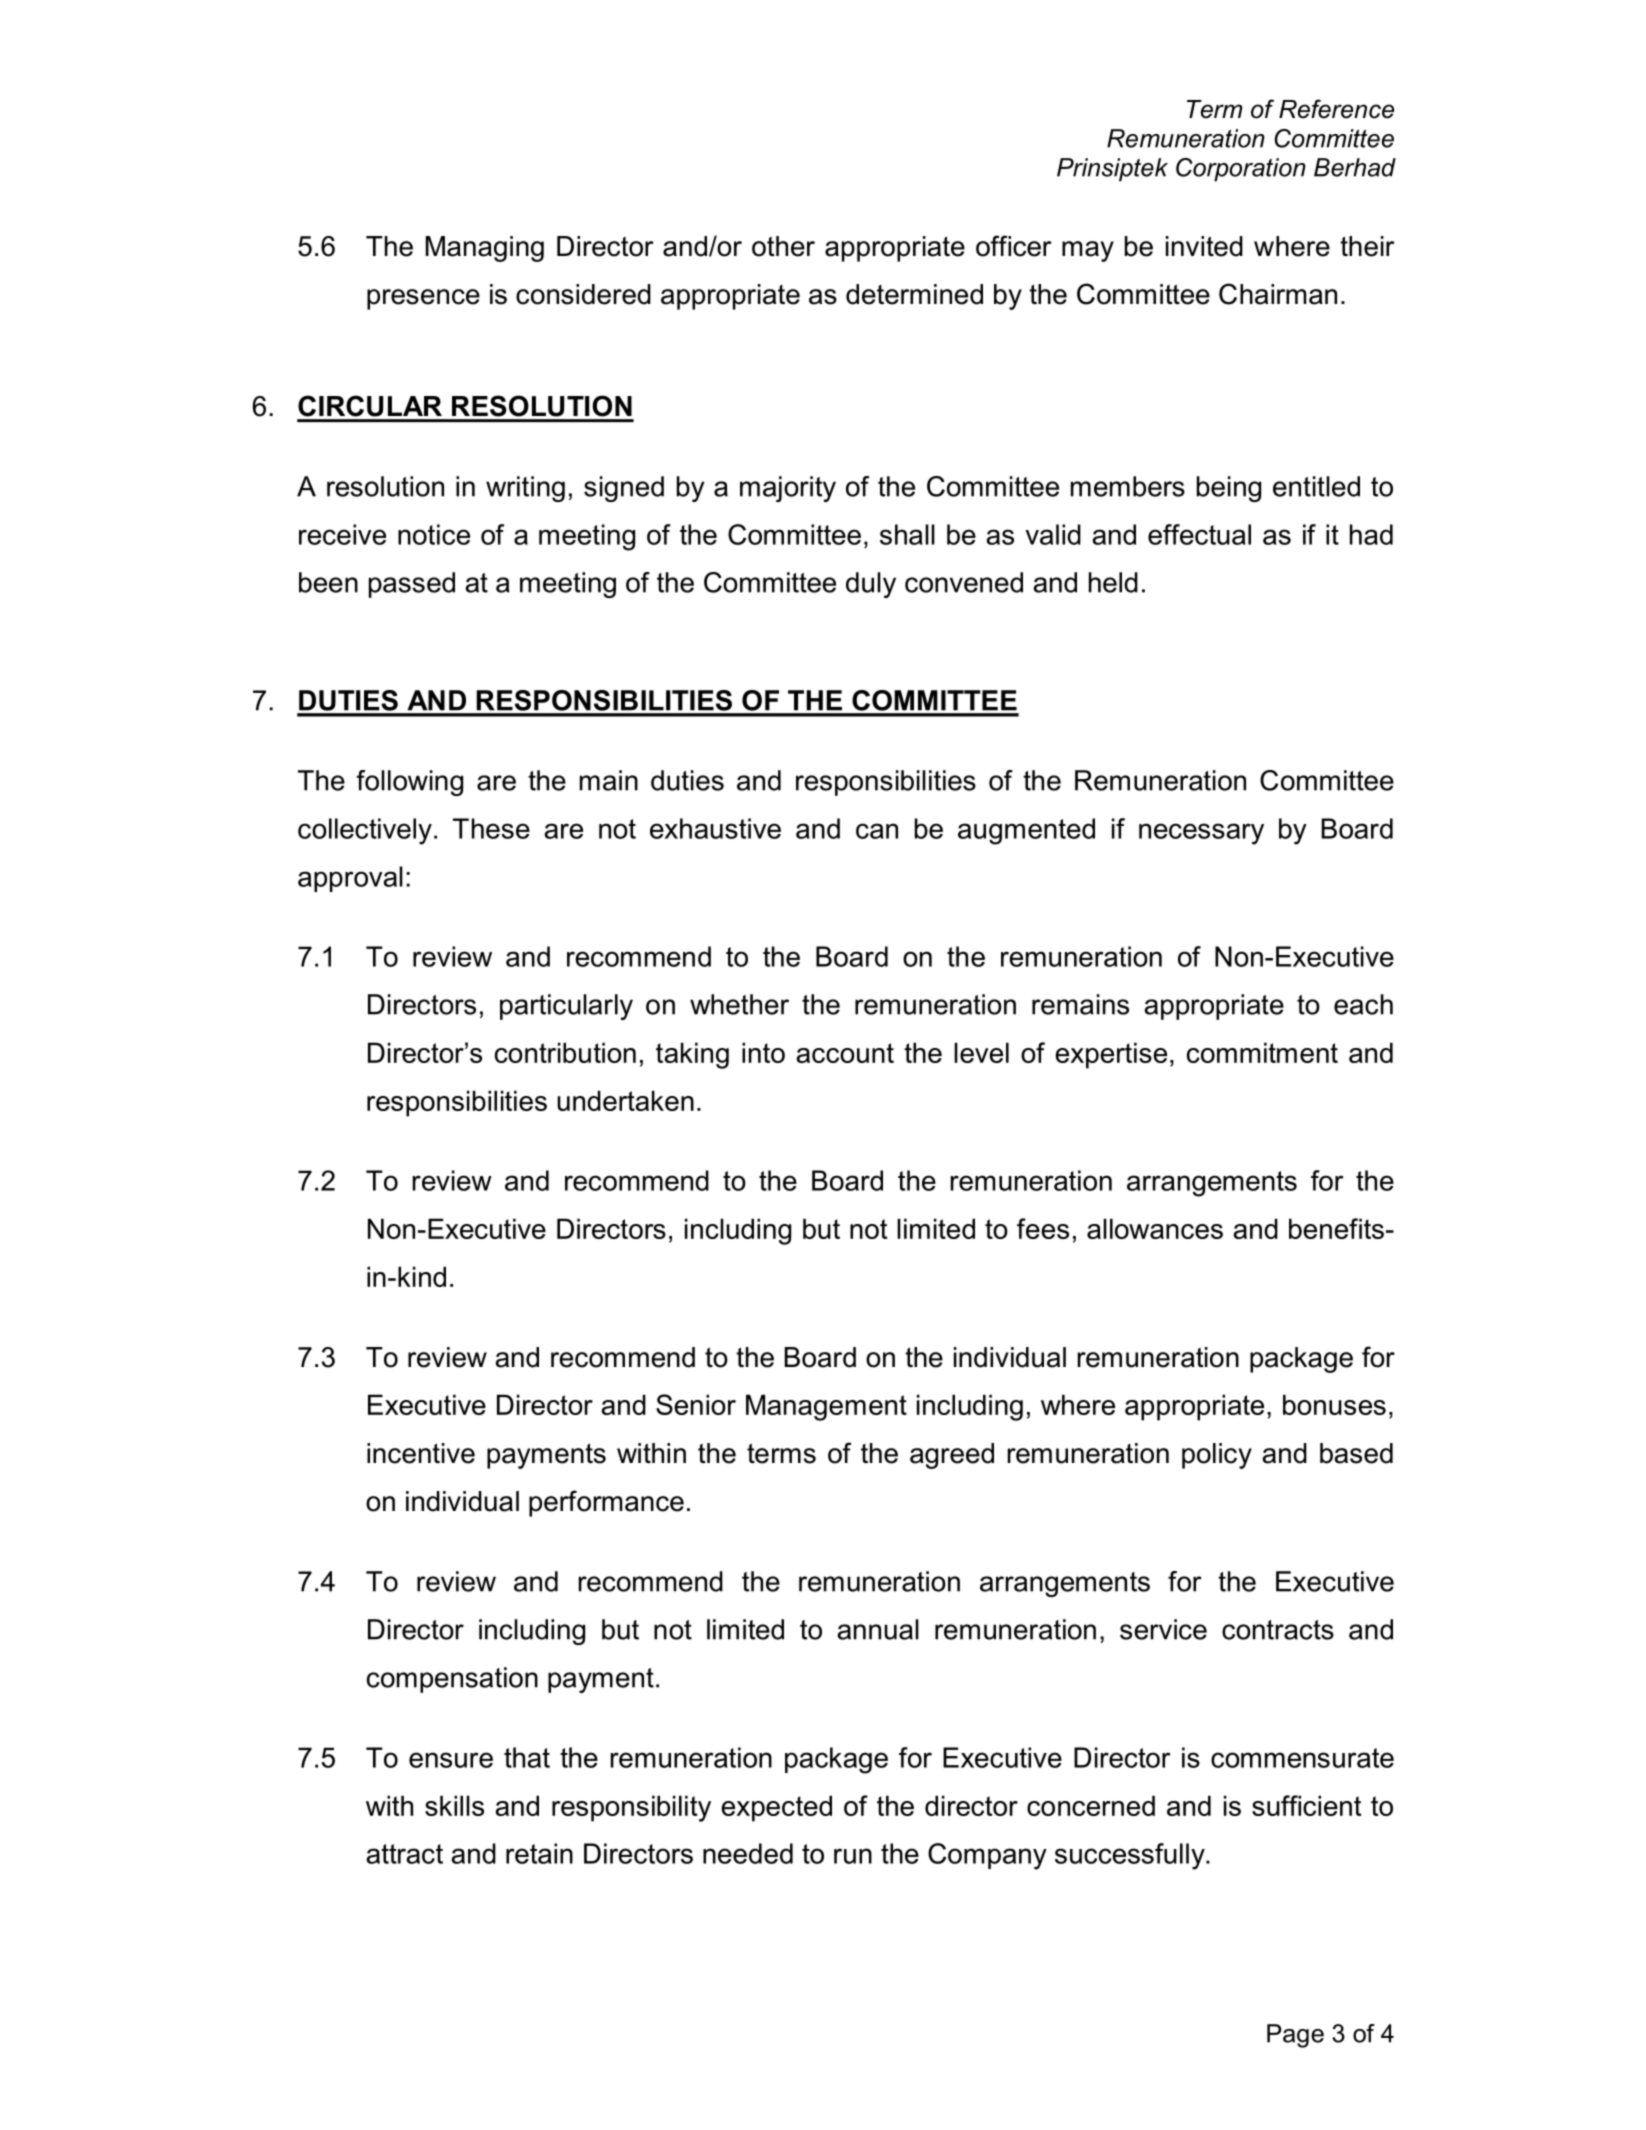  I want to click on annual, so click(878, 1629).
